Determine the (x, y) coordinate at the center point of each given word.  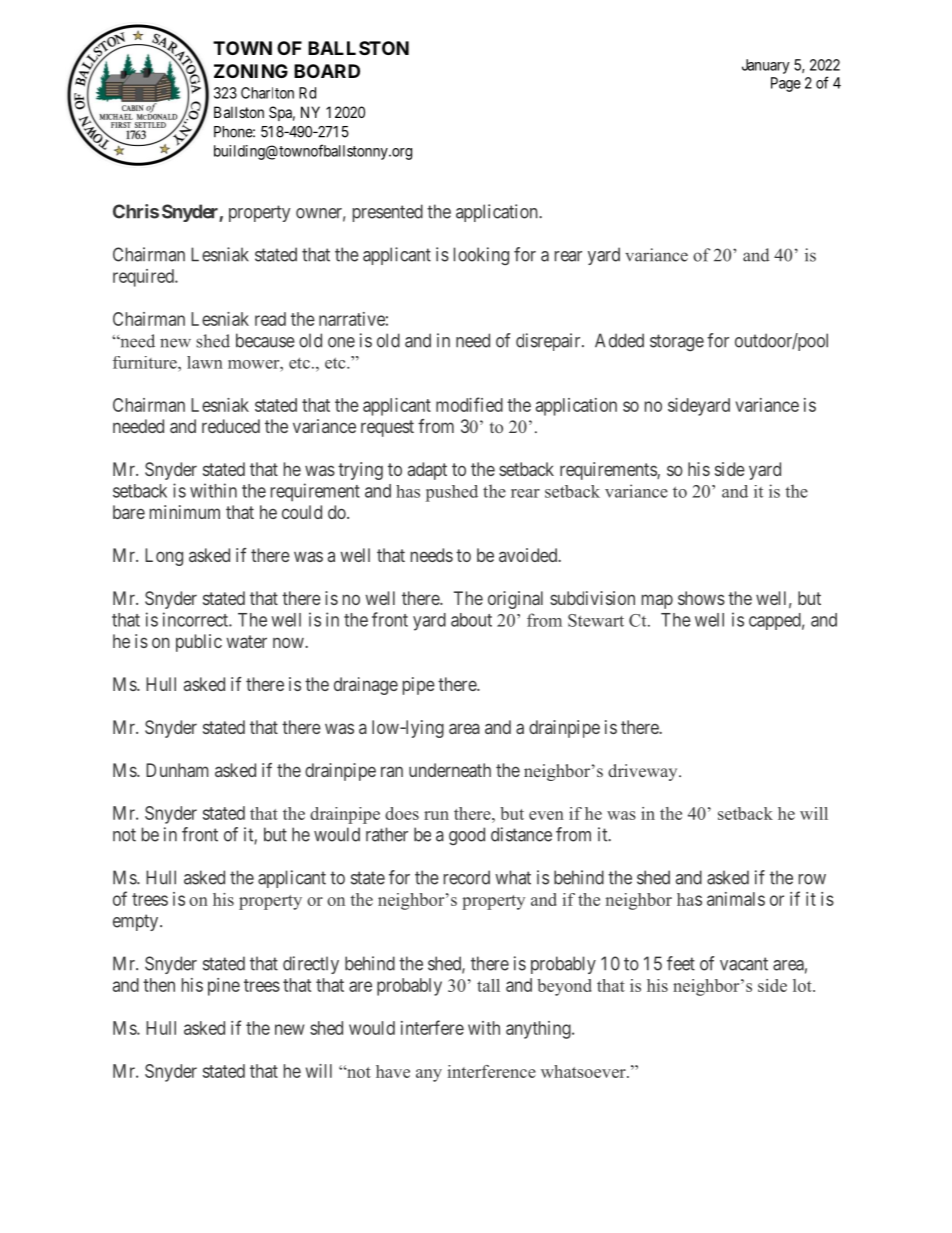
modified (469, 404)
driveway (644, 772)
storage (677, 342)
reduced (231, 426)
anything (539, 1030)
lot (803, 985)
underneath (450, 770)
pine (224, 987)
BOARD (327, 71)
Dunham (177, 770)
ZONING (251, 71)
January (766, 66)
